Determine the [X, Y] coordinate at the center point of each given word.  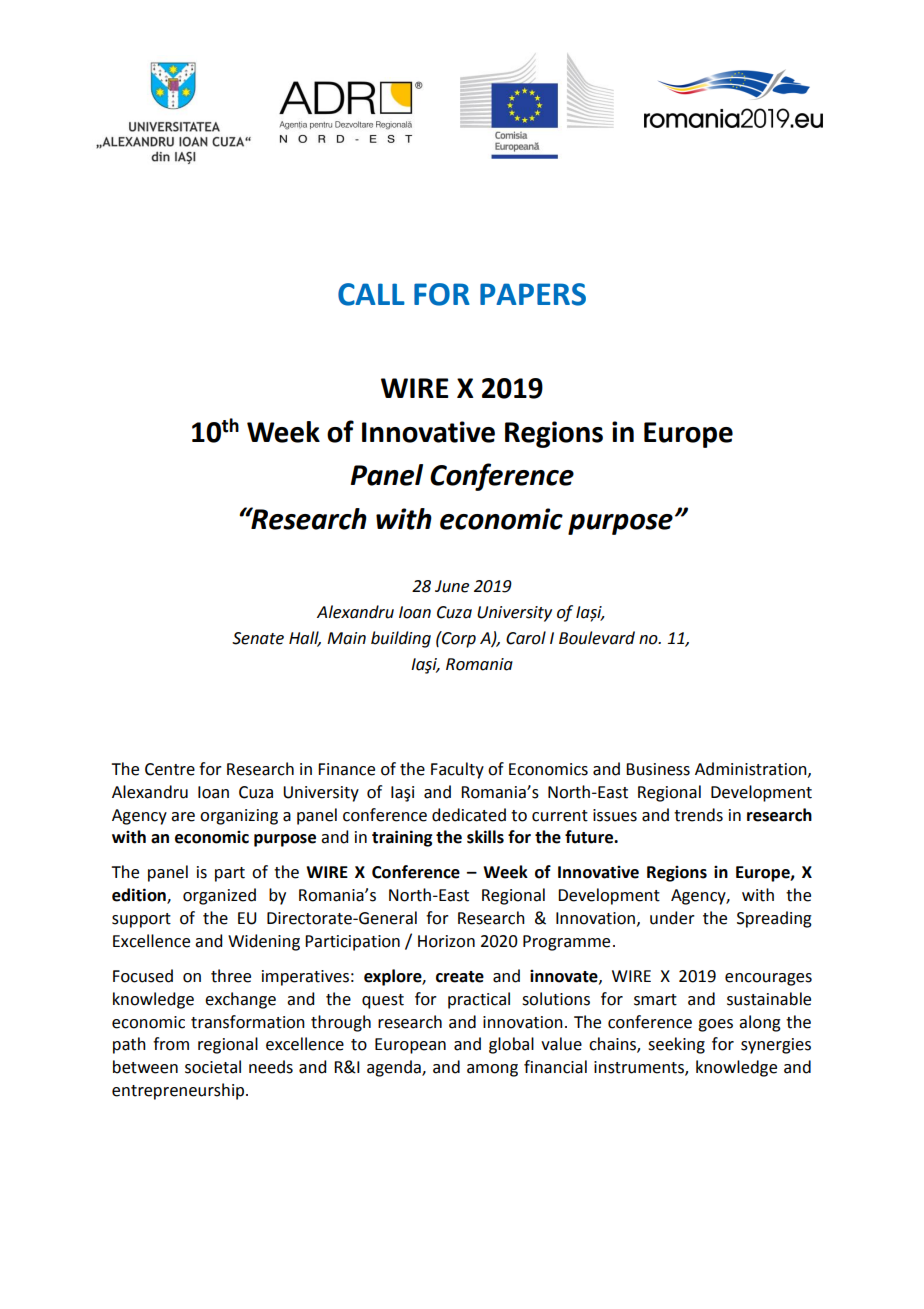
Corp [458, 639]
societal [213, 1067]
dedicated [469, 815]
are [183, 817]
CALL [371, 294]
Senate [258, 638]
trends [698, 815]
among [492, 1070]
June [452, 586]
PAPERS [533, 294]
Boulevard [597, 638]
